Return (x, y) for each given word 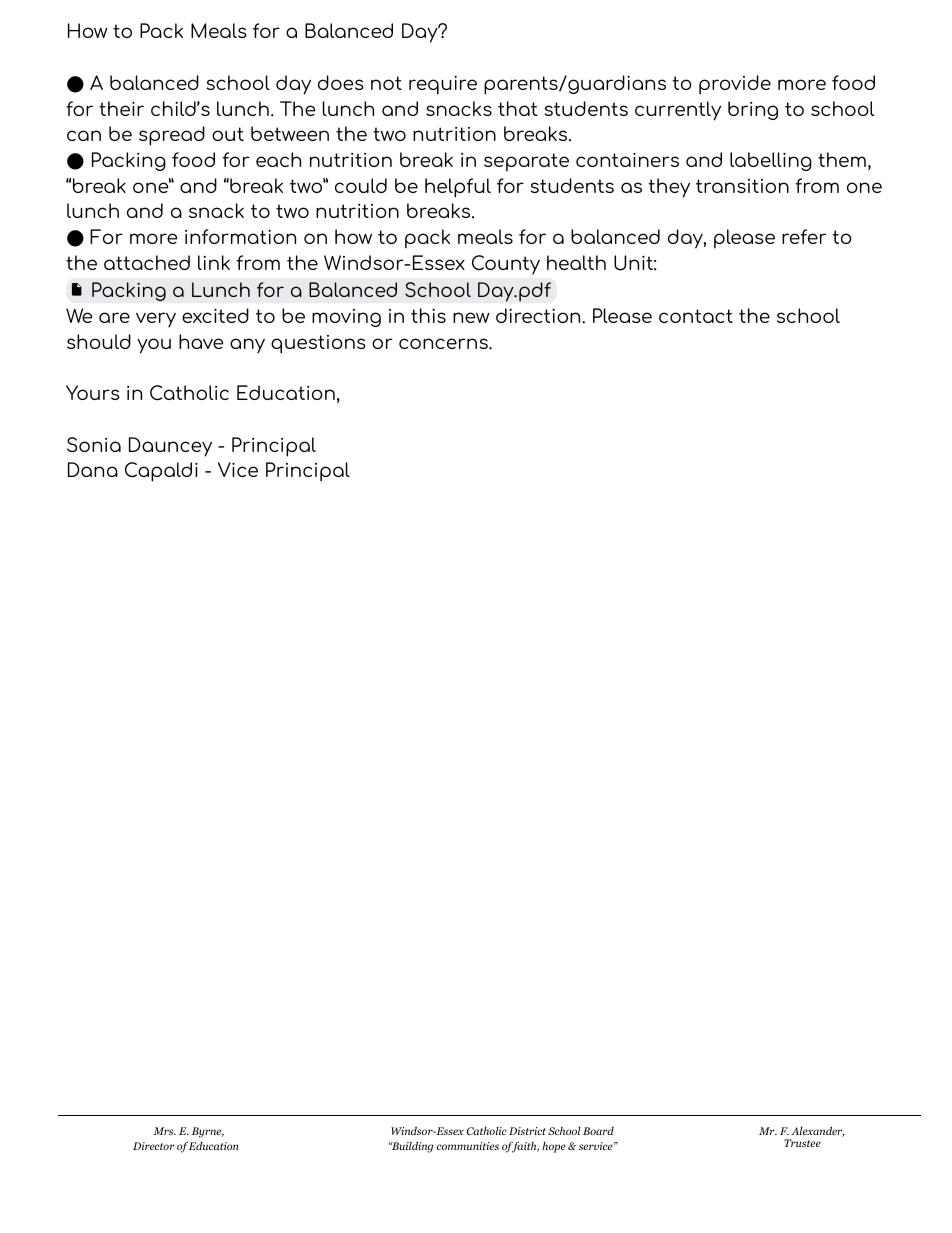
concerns (444, 343)
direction (539, 315)
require (443, 85)
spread (172, 136)
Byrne (208, 1132)
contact (696, 316)
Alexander (817, 1131)
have (201, 341)
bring (753, 110)
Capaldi (161, 472)
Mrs (164, 1131)
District (527, 1131)
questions (318, 344)
